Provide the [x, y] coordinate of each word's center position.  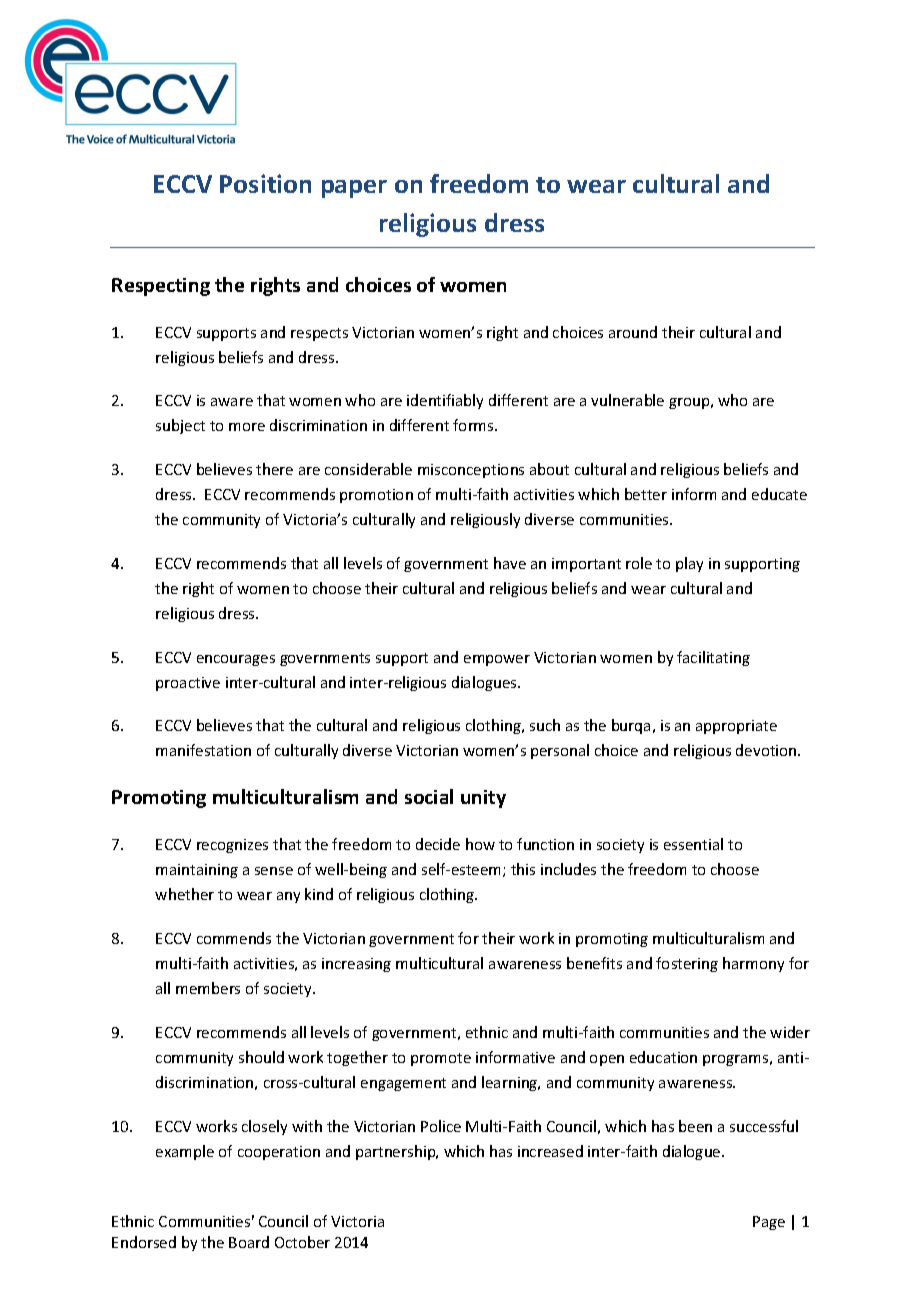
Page [769, 1223]
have [510, 563]
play [689, 564]
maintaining [197, 871]
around [633, 332]
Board [249, 1242]
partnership [397, 1152]
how [480, 844]
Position [265, 183]
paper [354, 189]
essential [693, 844]
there [274, 469]
